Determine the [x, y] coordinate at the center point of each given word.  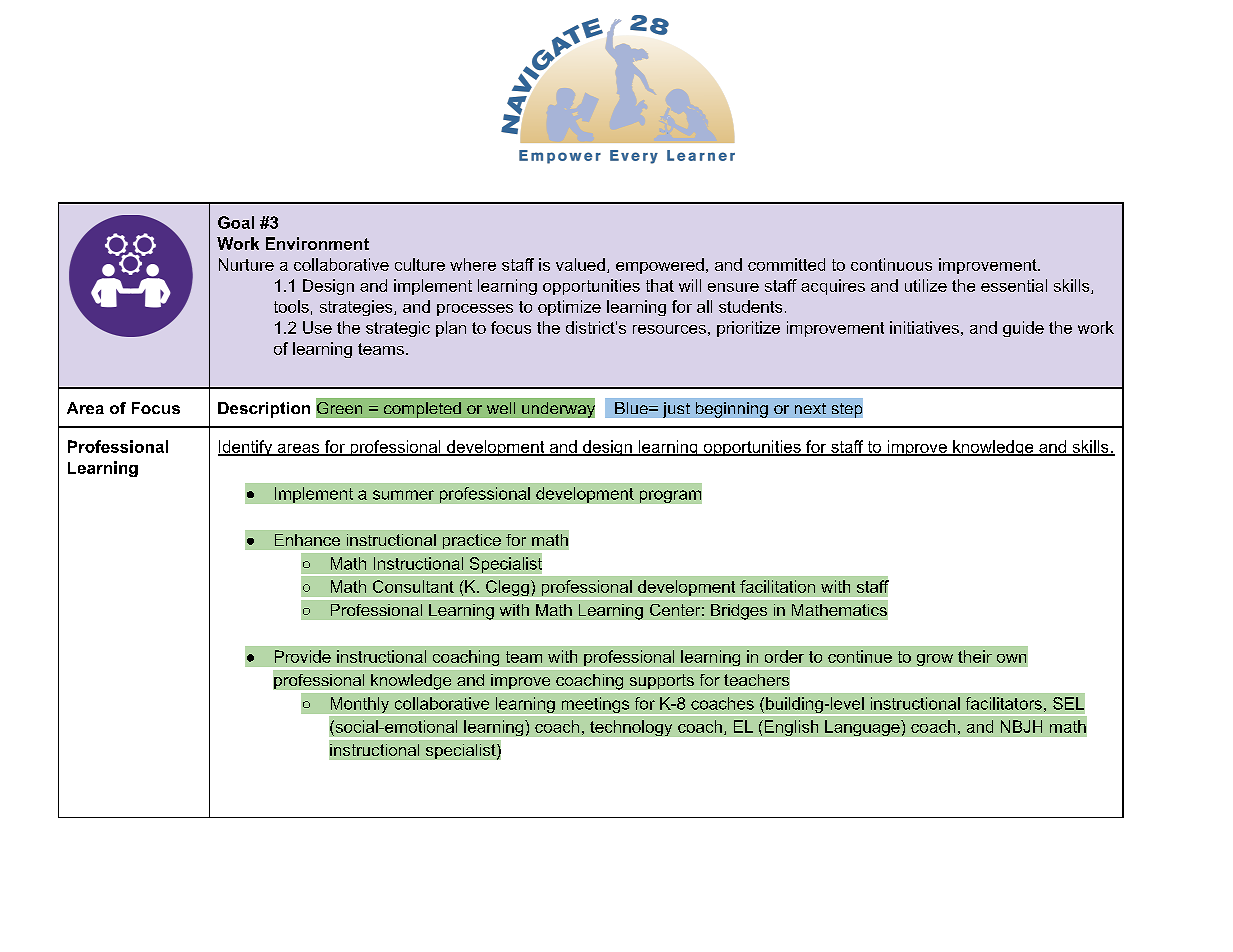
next [810, 408]
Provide [303, 656]
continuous [891, 264]
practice [472, 541]
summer [403, 495]
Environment [317, 243]
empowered [660, 266]
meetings [595, 706]
